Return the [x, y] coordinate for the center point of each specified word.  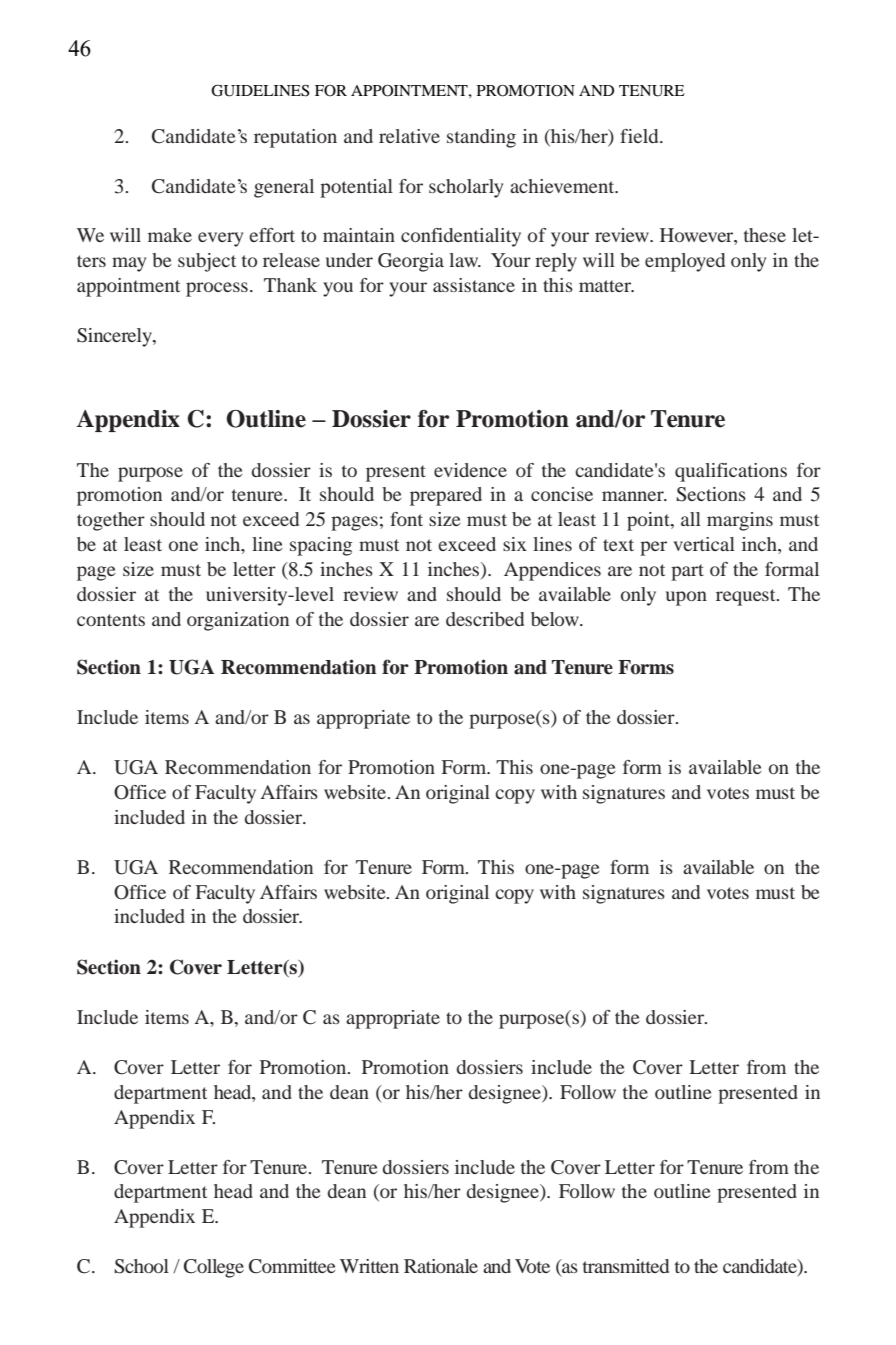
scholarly [466, 188]
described [485, 619]
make [170, 235]
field [640, 136]
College [214, 1268]
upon [686, 598]
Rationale [441, 1266]
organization [238, 621]
